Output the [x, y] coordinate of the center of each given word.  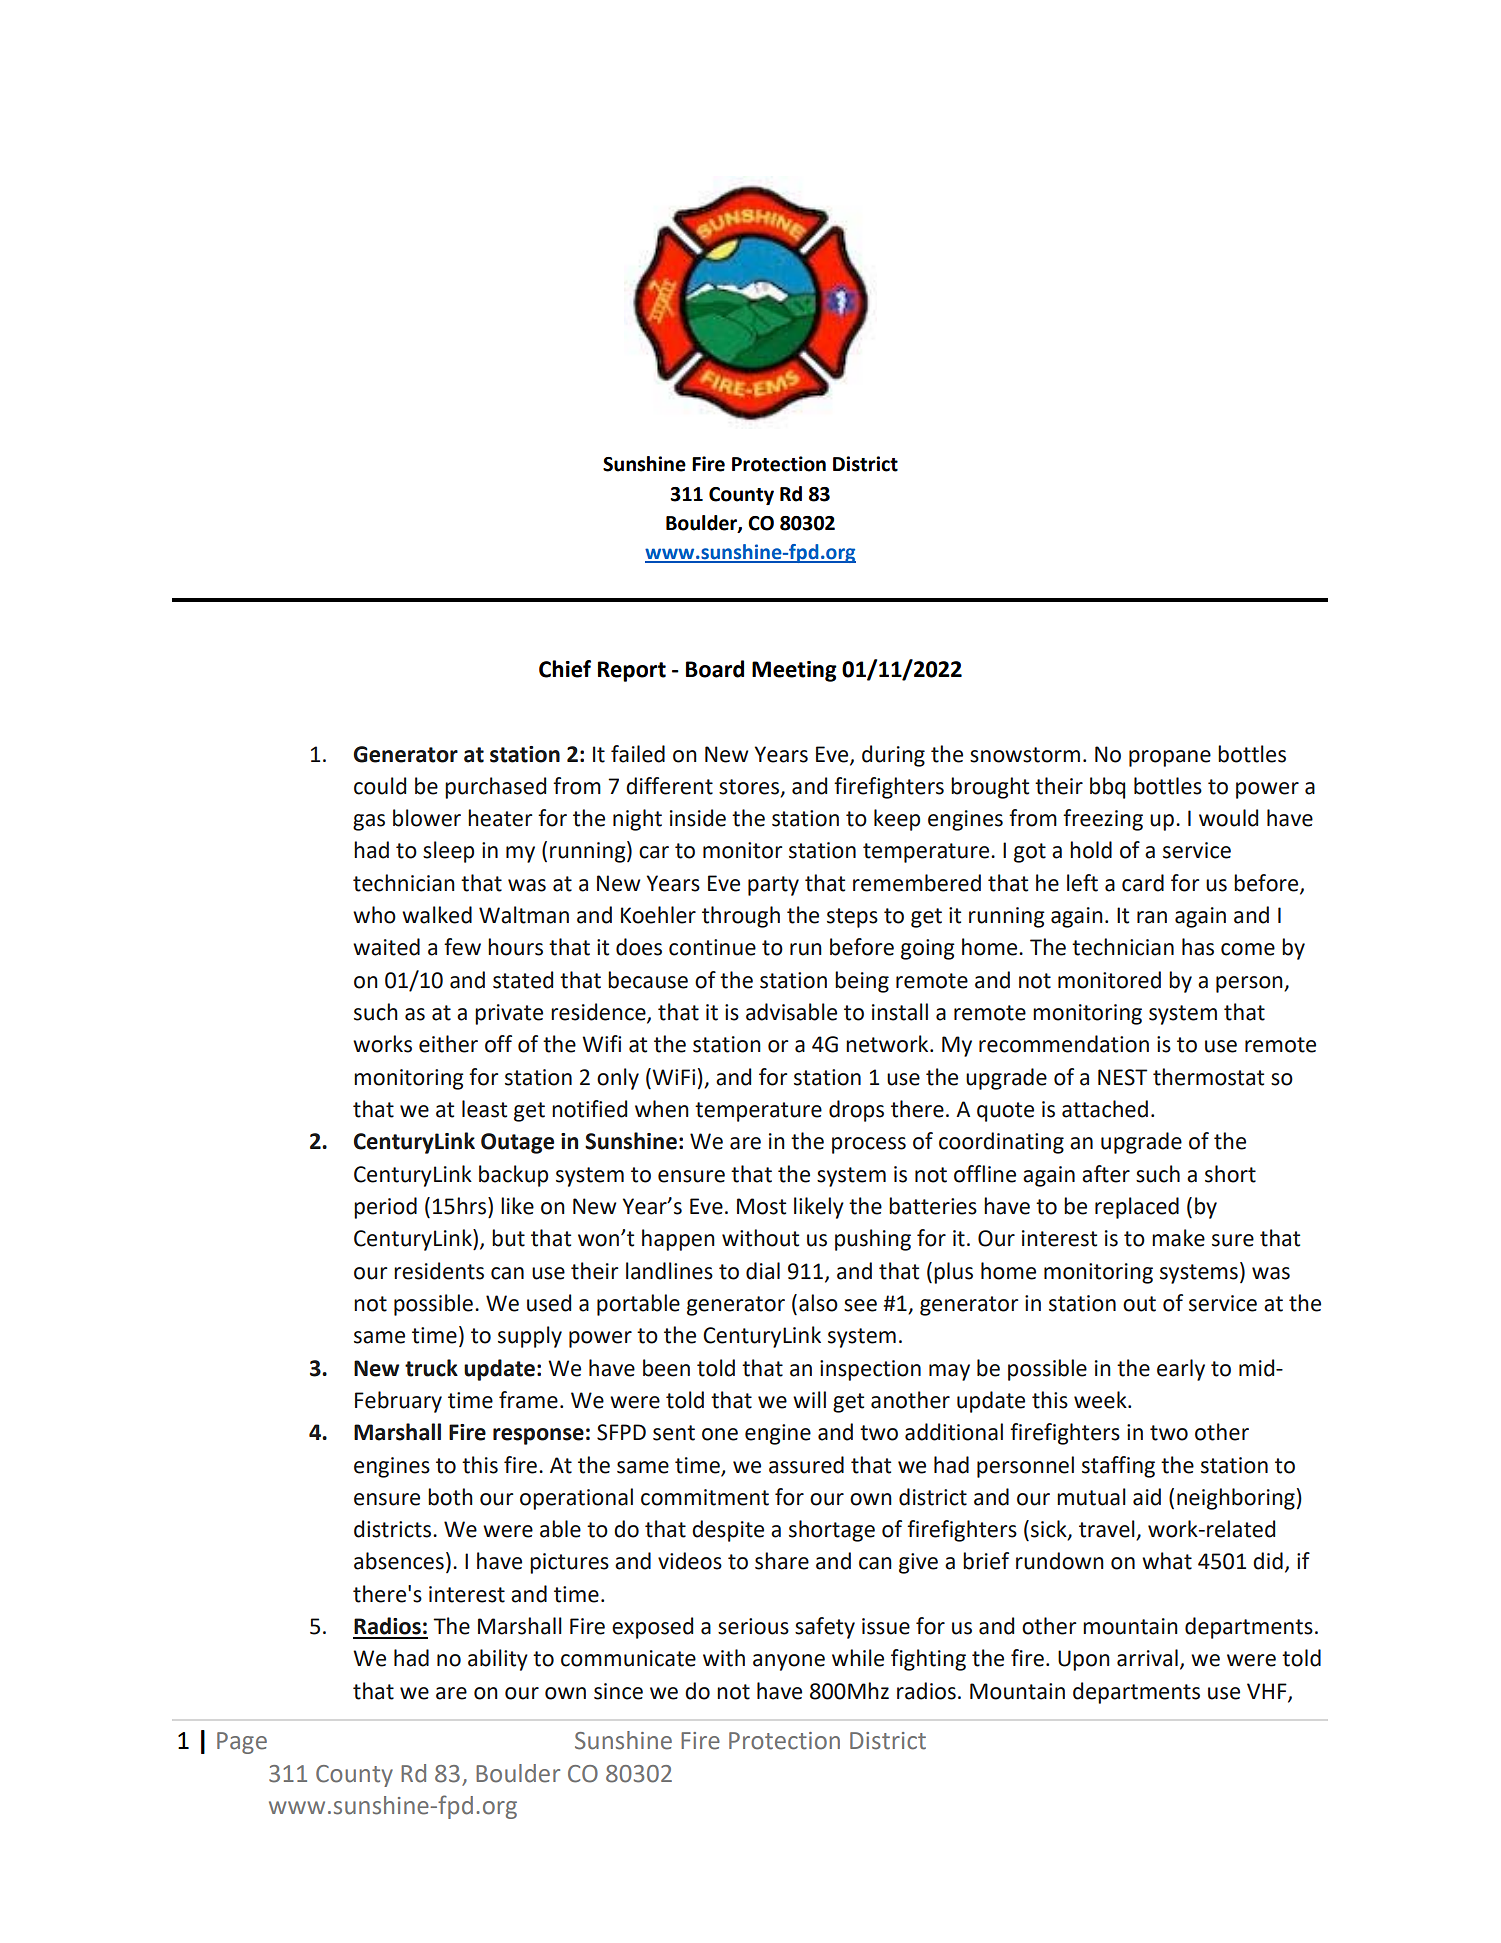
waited [386, 947]
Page [242, 1743]
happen [678, 1240]
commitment [705, 1497]
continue [712, 947]
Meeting [794, 671]
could [380, 786]
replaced [1137, 1208]
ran [1152, 917]
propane [1170, 758]
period [385, 1208]
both [450, 1497]
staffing [1118, 1467]
